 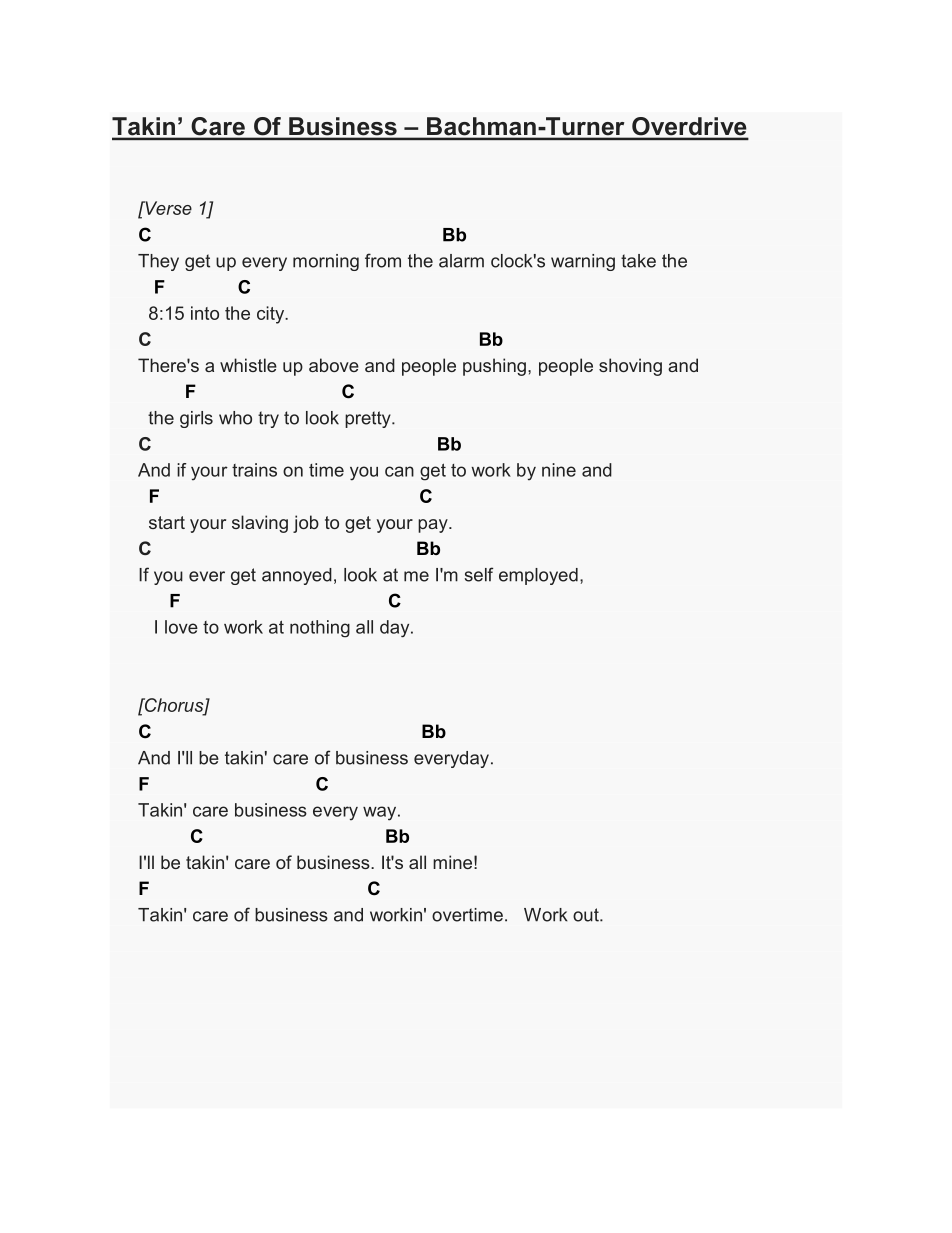 What do you see at coordinates (167, 208) in the image?
I see `Verse` at bounding box center [167, 208].
